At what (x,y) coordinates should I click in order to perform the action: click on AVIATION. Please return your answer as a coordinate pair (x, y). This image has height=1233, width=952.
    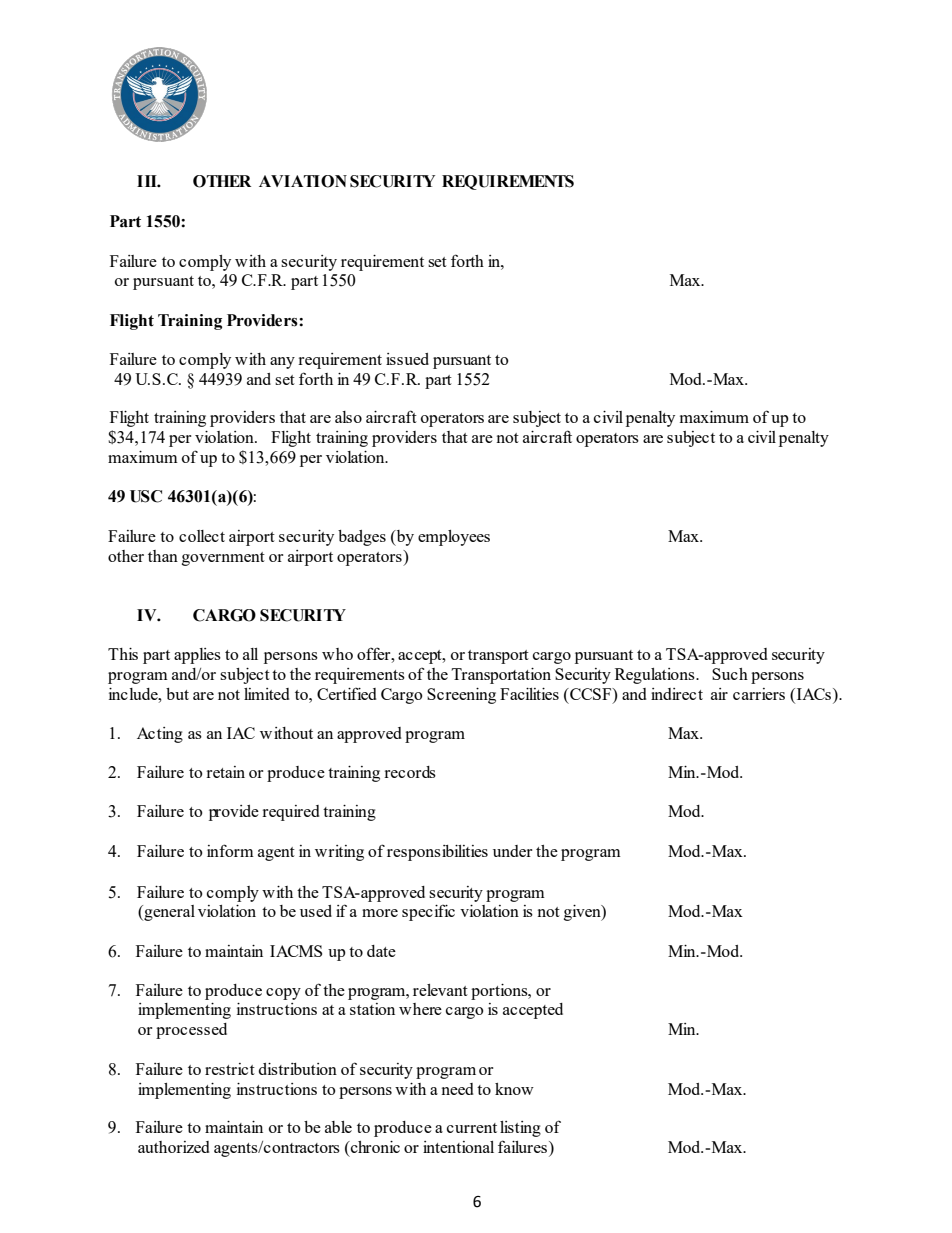
    Looking at the image, I should click on (303, 181).
